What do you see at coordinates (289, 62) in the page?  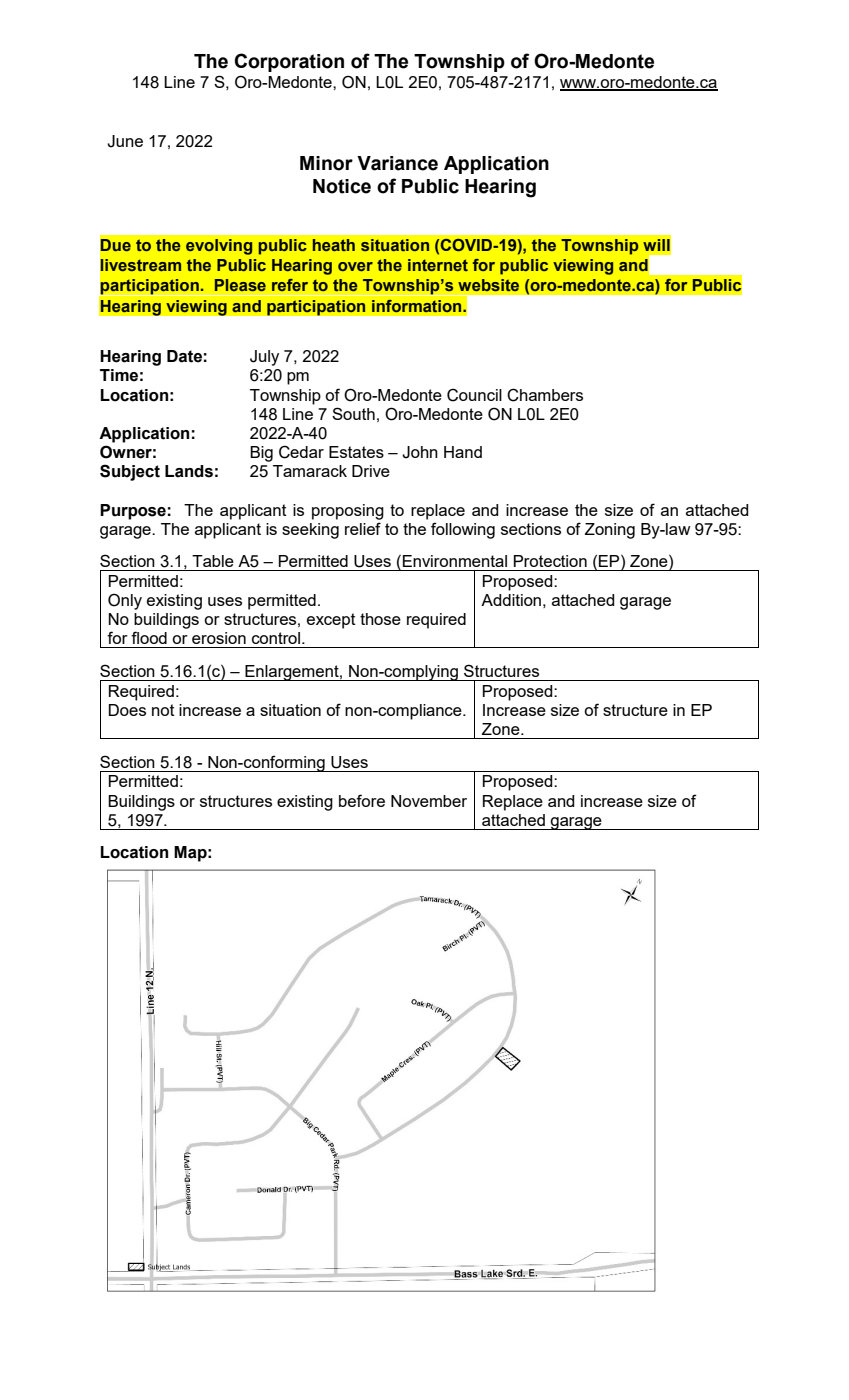 I see `Corporation` at bounding box center [289, 62].
